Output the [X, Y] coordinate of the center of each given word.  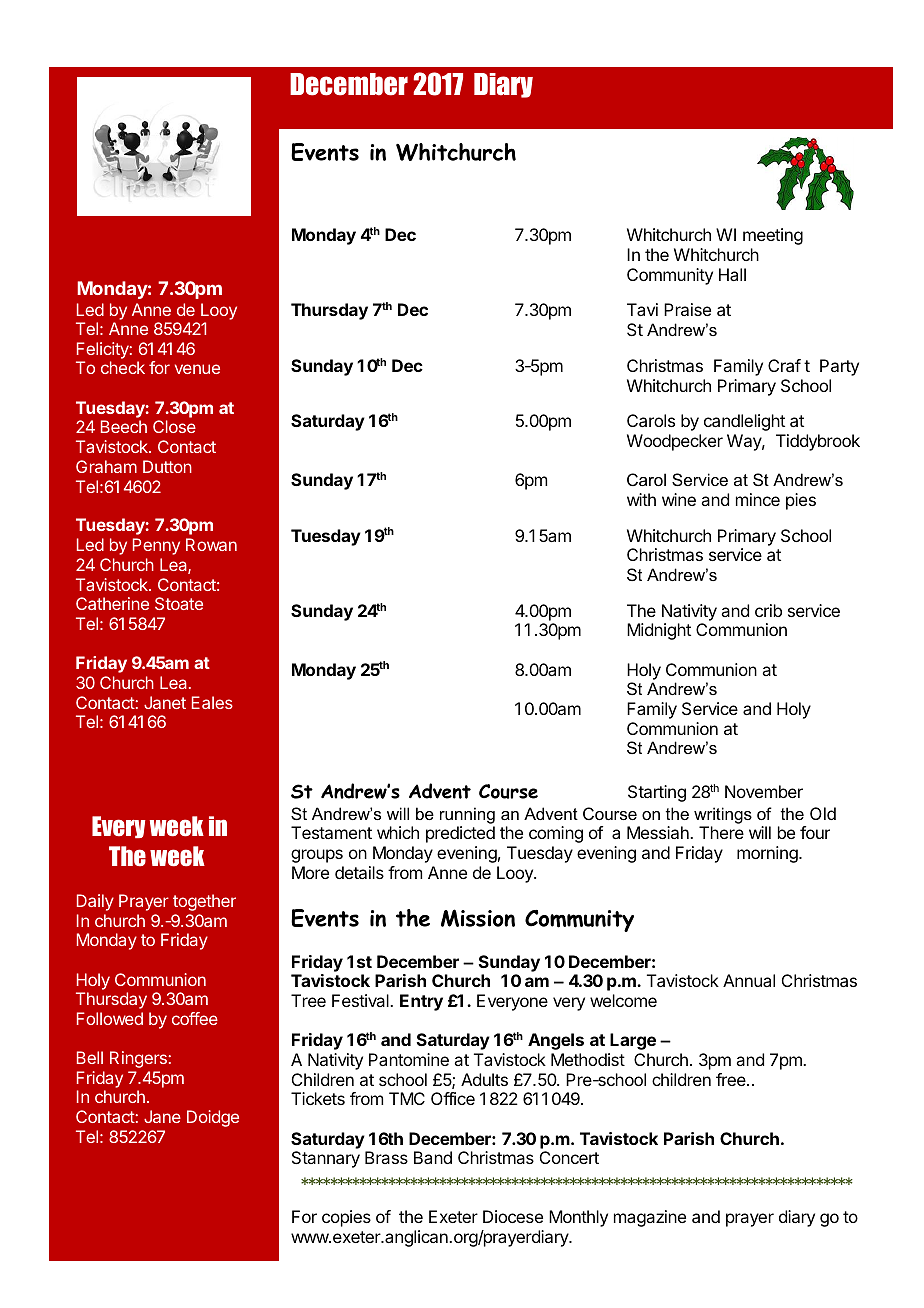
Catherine [112, 603]
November [764, 791]
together [204, 902]
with [641, 499]
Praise [687, 309]
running [467, 815]
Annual [749, 980]
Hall [732, 274]
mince [758, 499]
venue [197, 369]
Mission [478, 918]
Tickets [318, 1098]
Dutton [167, 466]
